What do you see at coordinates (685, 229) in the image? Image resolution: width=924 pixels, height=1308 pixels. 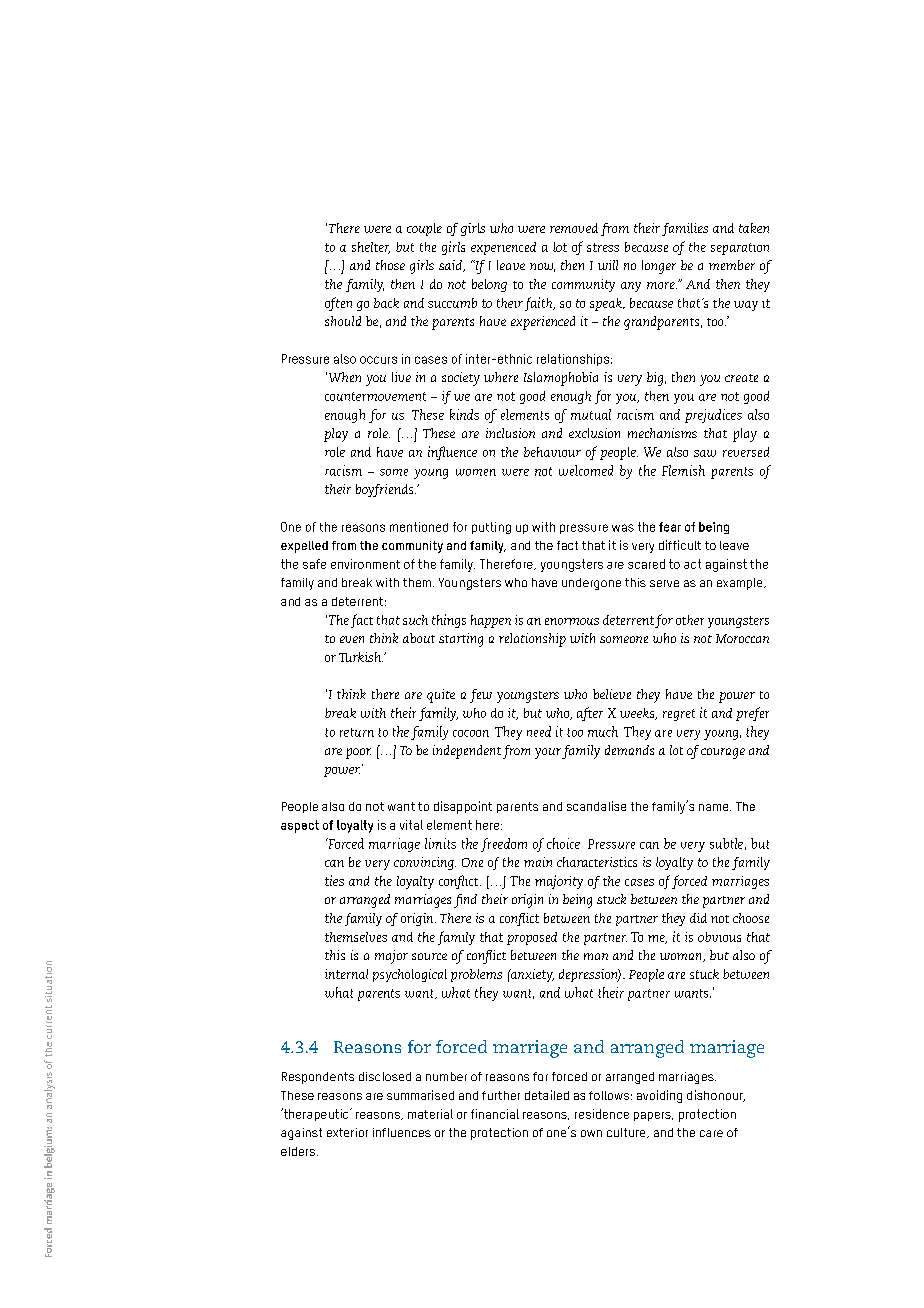 I see `families` at bounding box center [685, 229].
